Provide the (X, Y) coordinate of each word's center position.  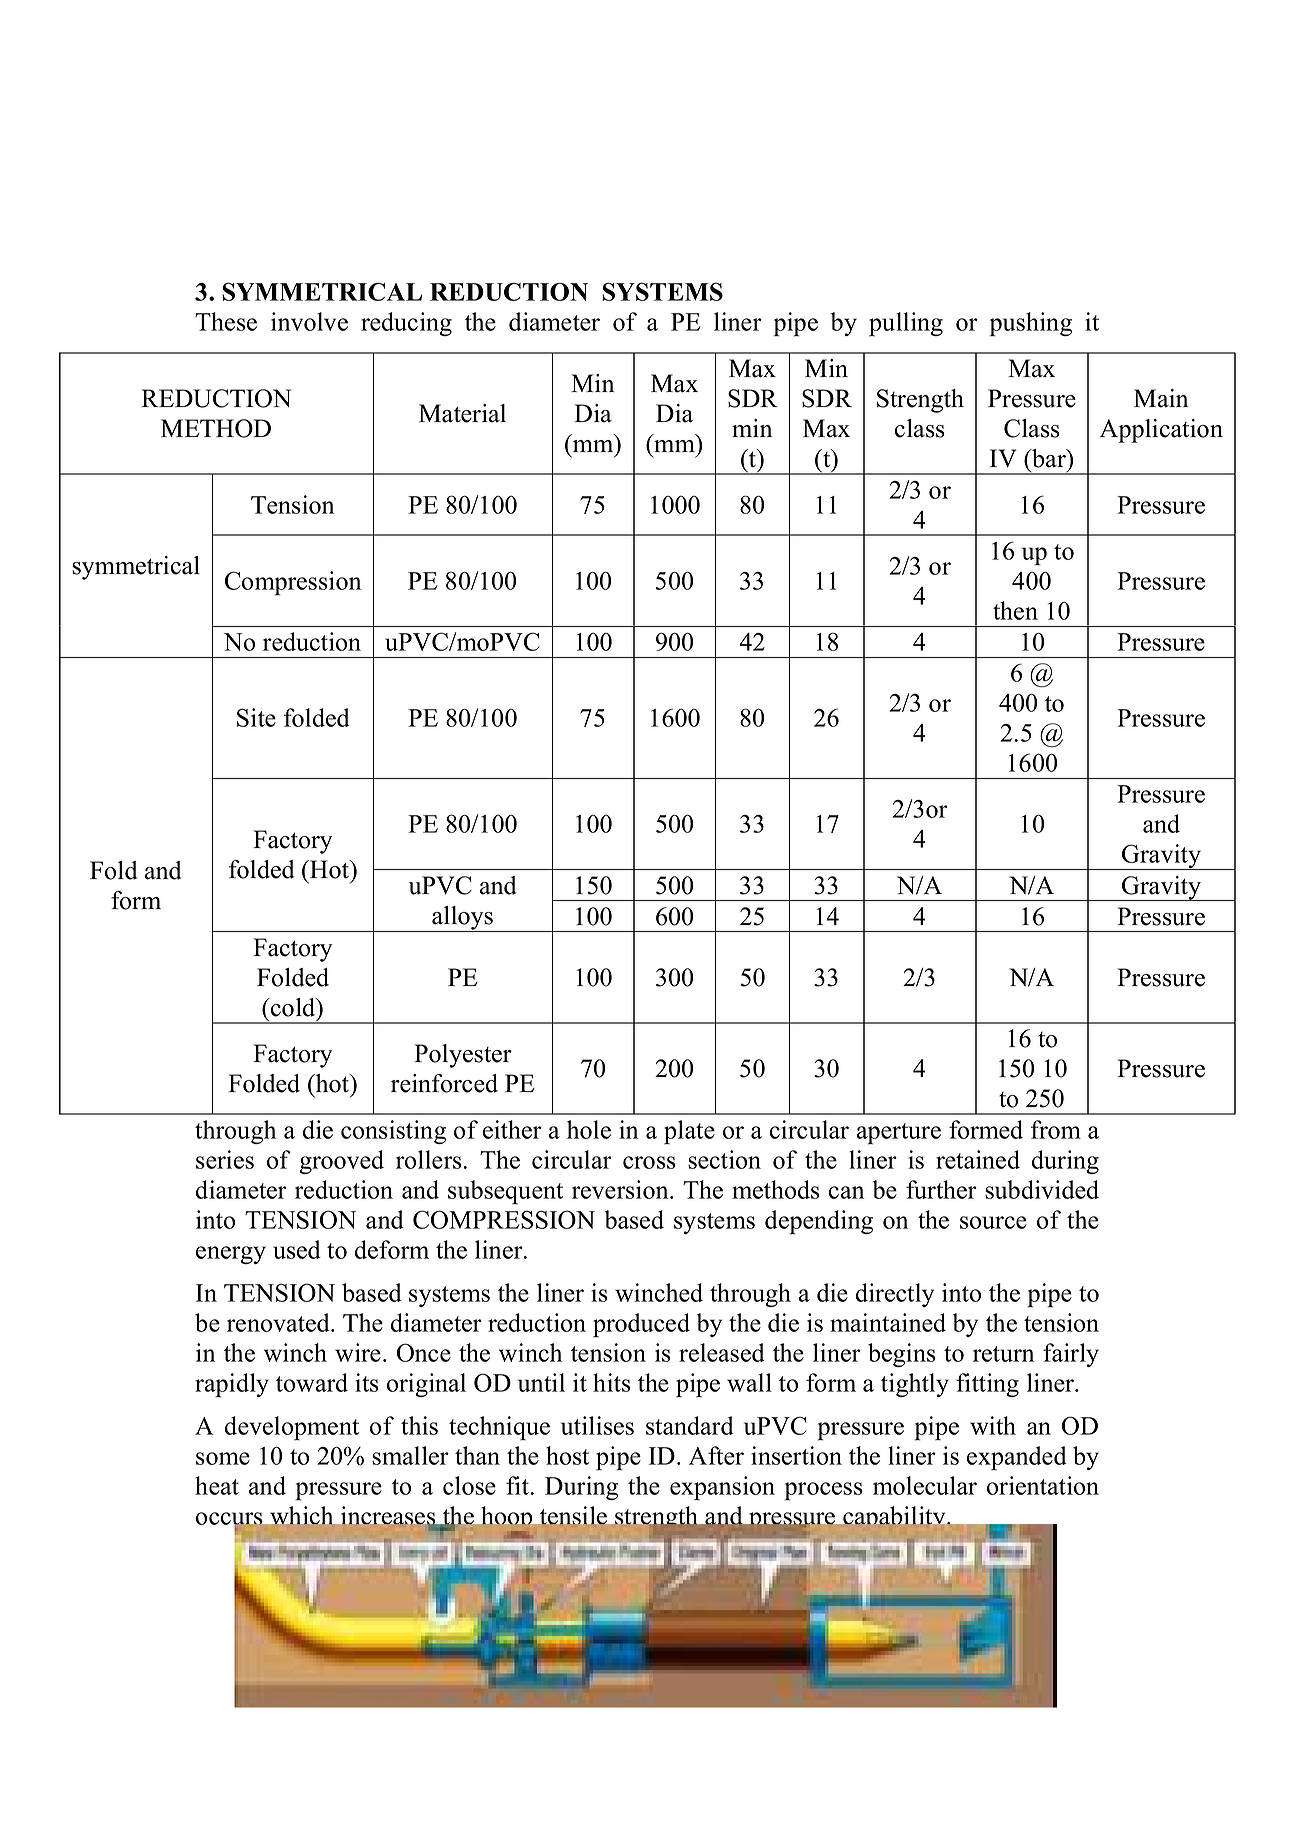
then (1015, 610)
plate (689, 1132)
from (1056, 1129)
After (716, 1455)
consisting (393, 1132)
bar (1049, 458)
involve (309, 321)
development (292, 1428)
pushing (1030, 324)
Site (256, 717)
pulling (906, 324)
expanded (1017, 1458)
